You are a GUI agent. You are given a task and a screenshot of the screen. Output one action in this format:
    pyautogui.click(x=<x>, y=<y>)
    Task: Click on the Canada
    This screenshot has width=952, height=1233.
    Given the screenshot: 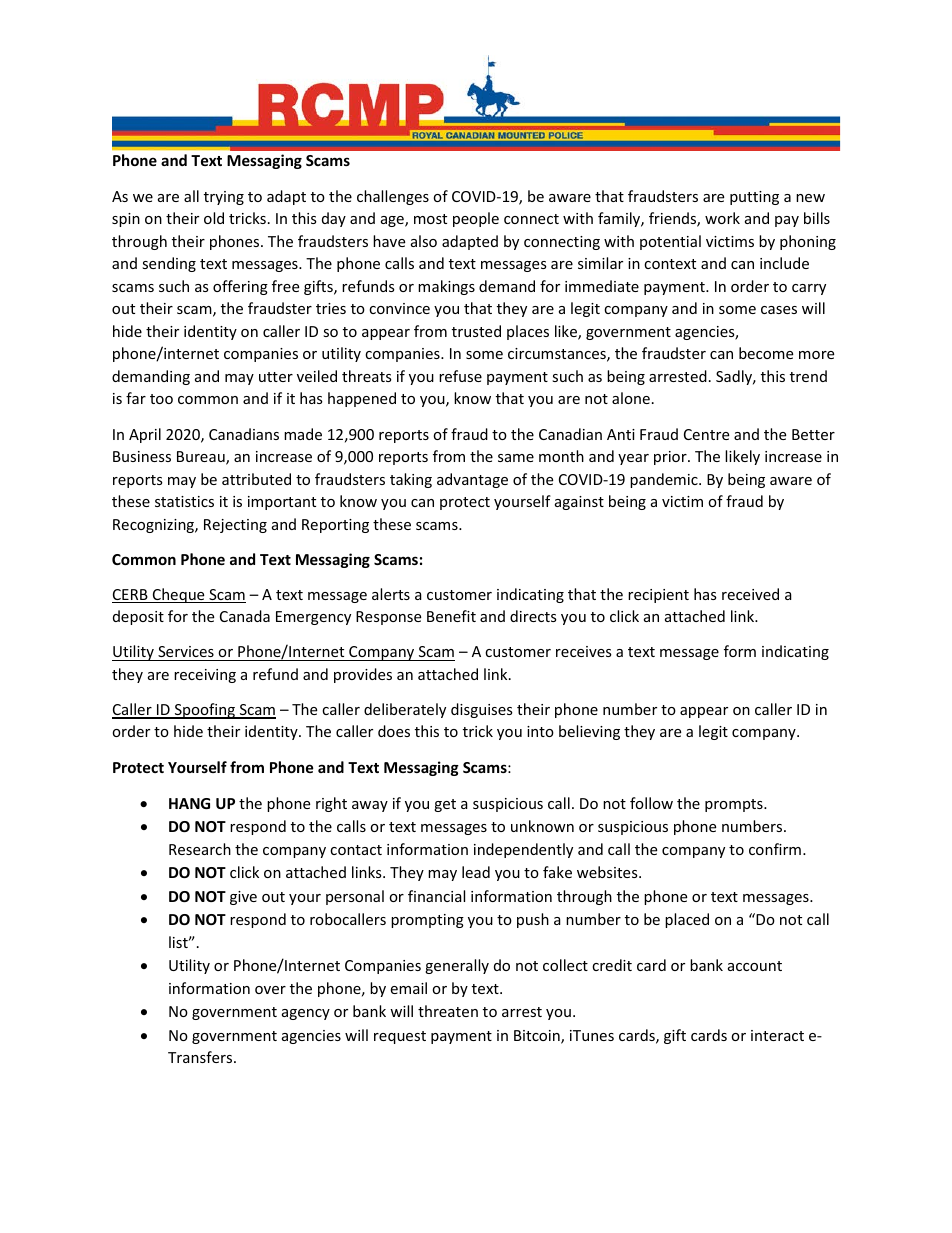 What is the action you would take?
    pyautogui.click(x=245, y=616)
